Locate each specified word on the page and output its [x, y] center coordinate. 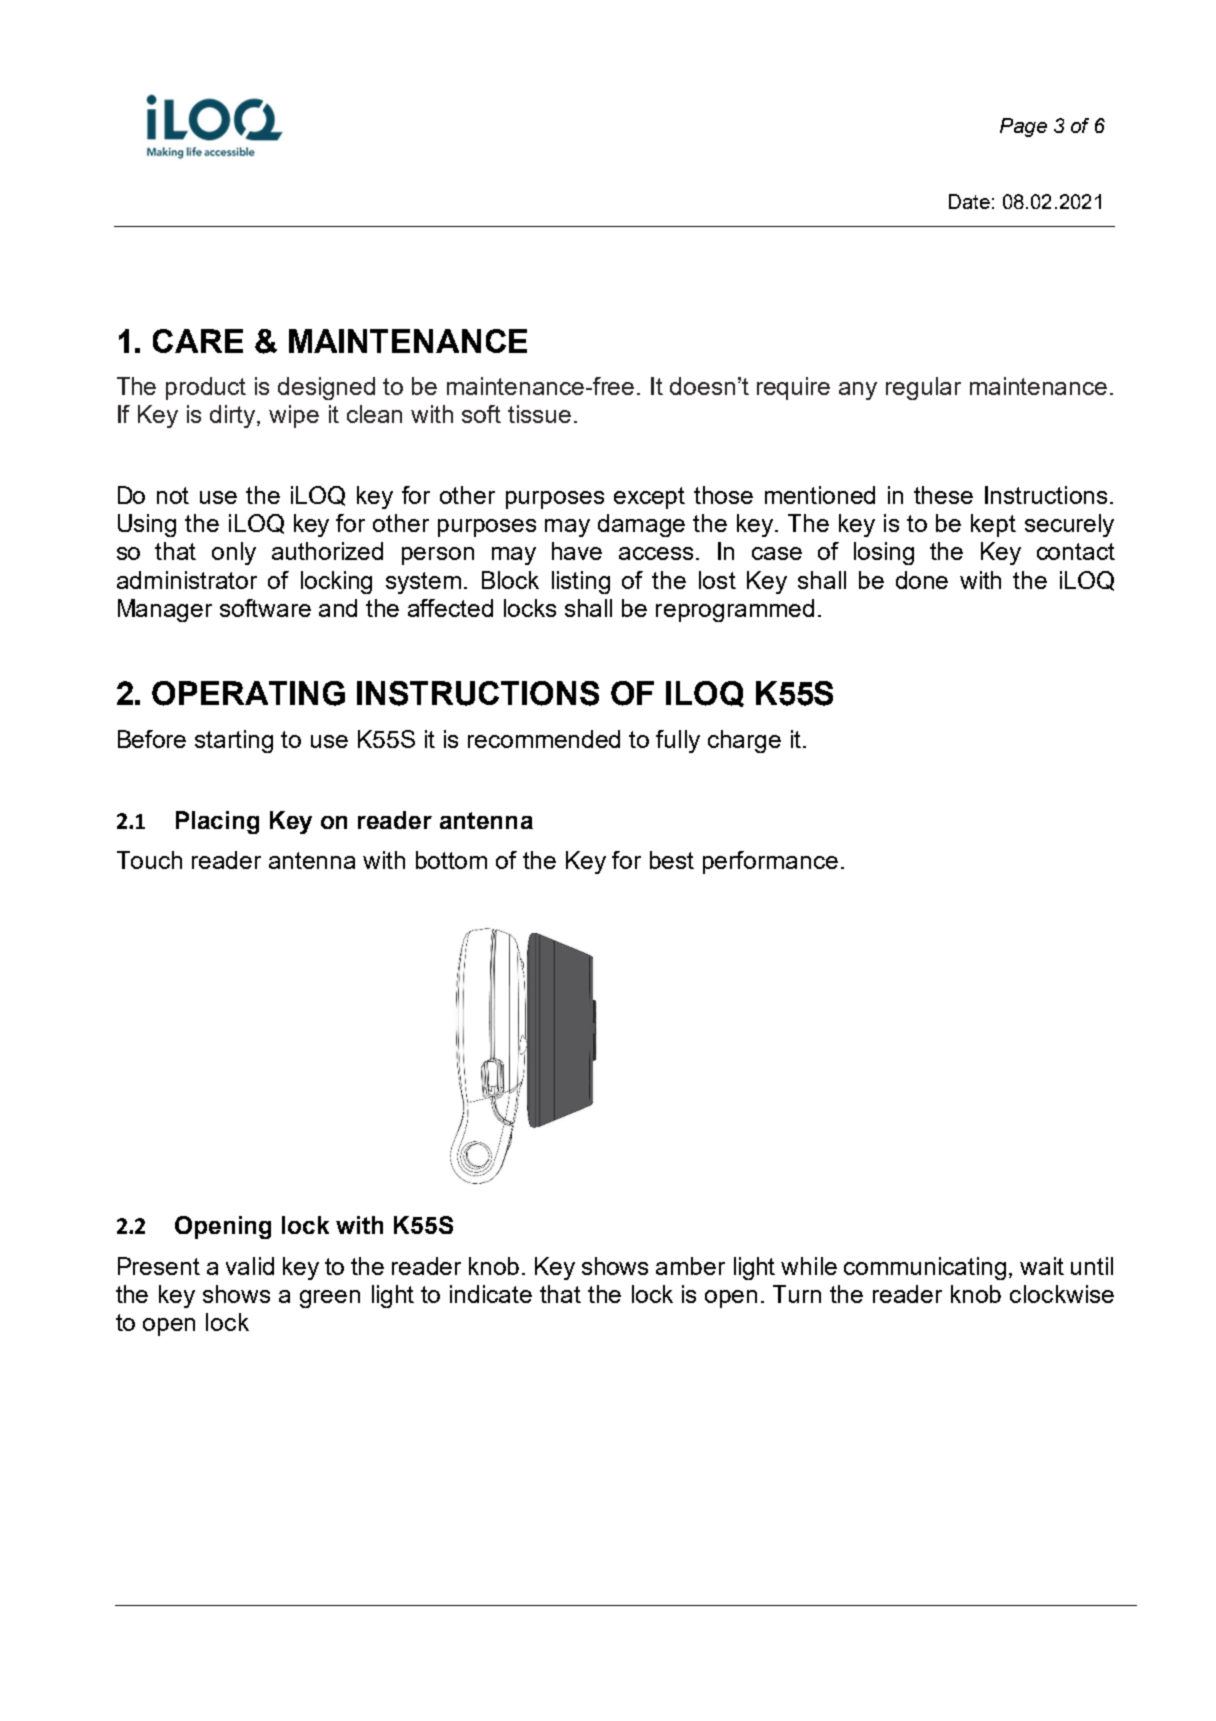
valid [250, 1266]
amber [690, 1266]
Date [969, 201]
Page [1023, 127]
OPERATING [248, 693]
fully [678, 741]
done [922, 580]
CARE [198, 341]
